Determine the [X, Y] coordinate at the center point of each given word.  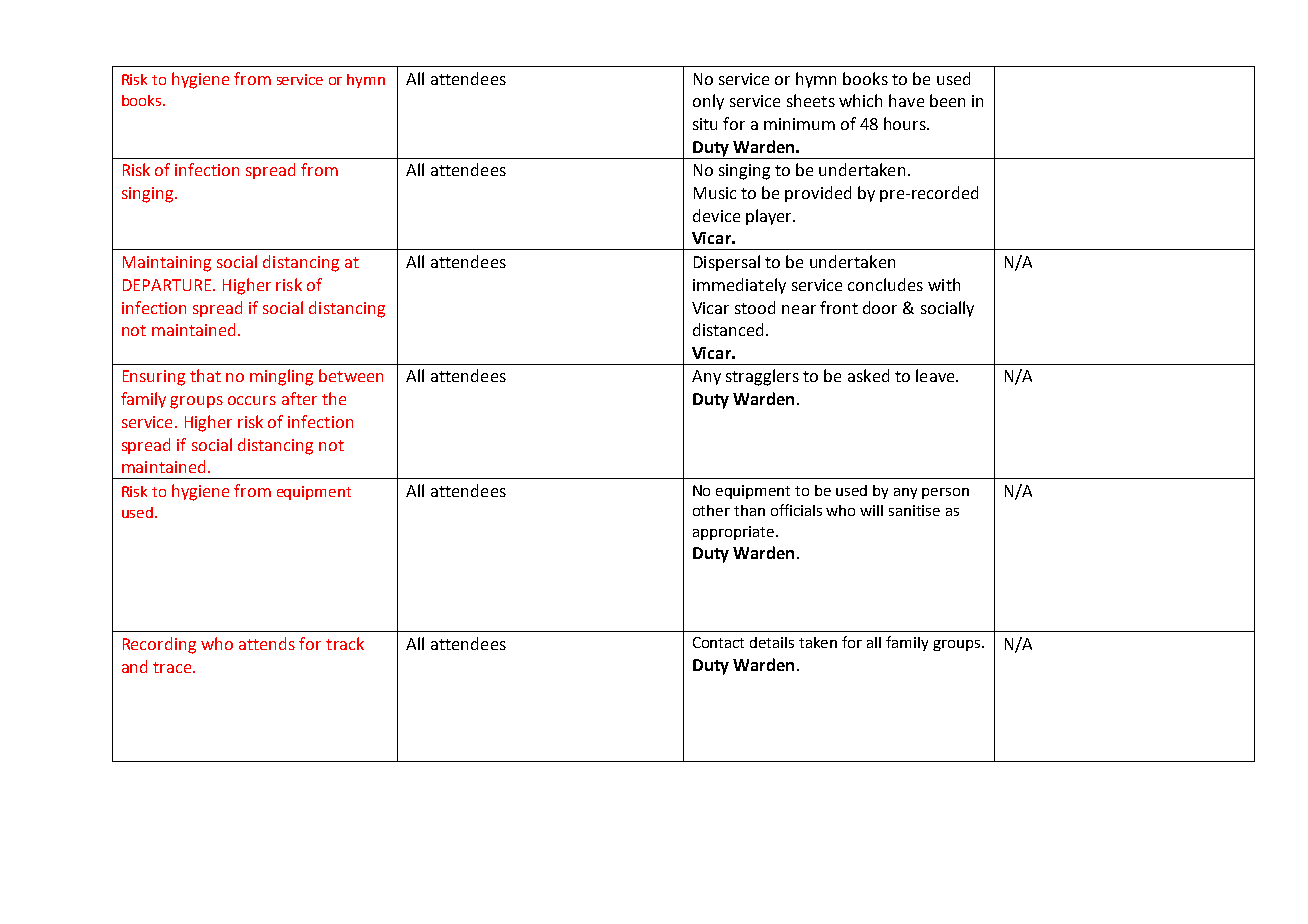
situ [705, 124]
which [860, 100]
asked [868, 375]
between [351, 375]
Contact [718, 642]
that [205, 375]
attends [267, 643]
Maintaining [167, 264]
